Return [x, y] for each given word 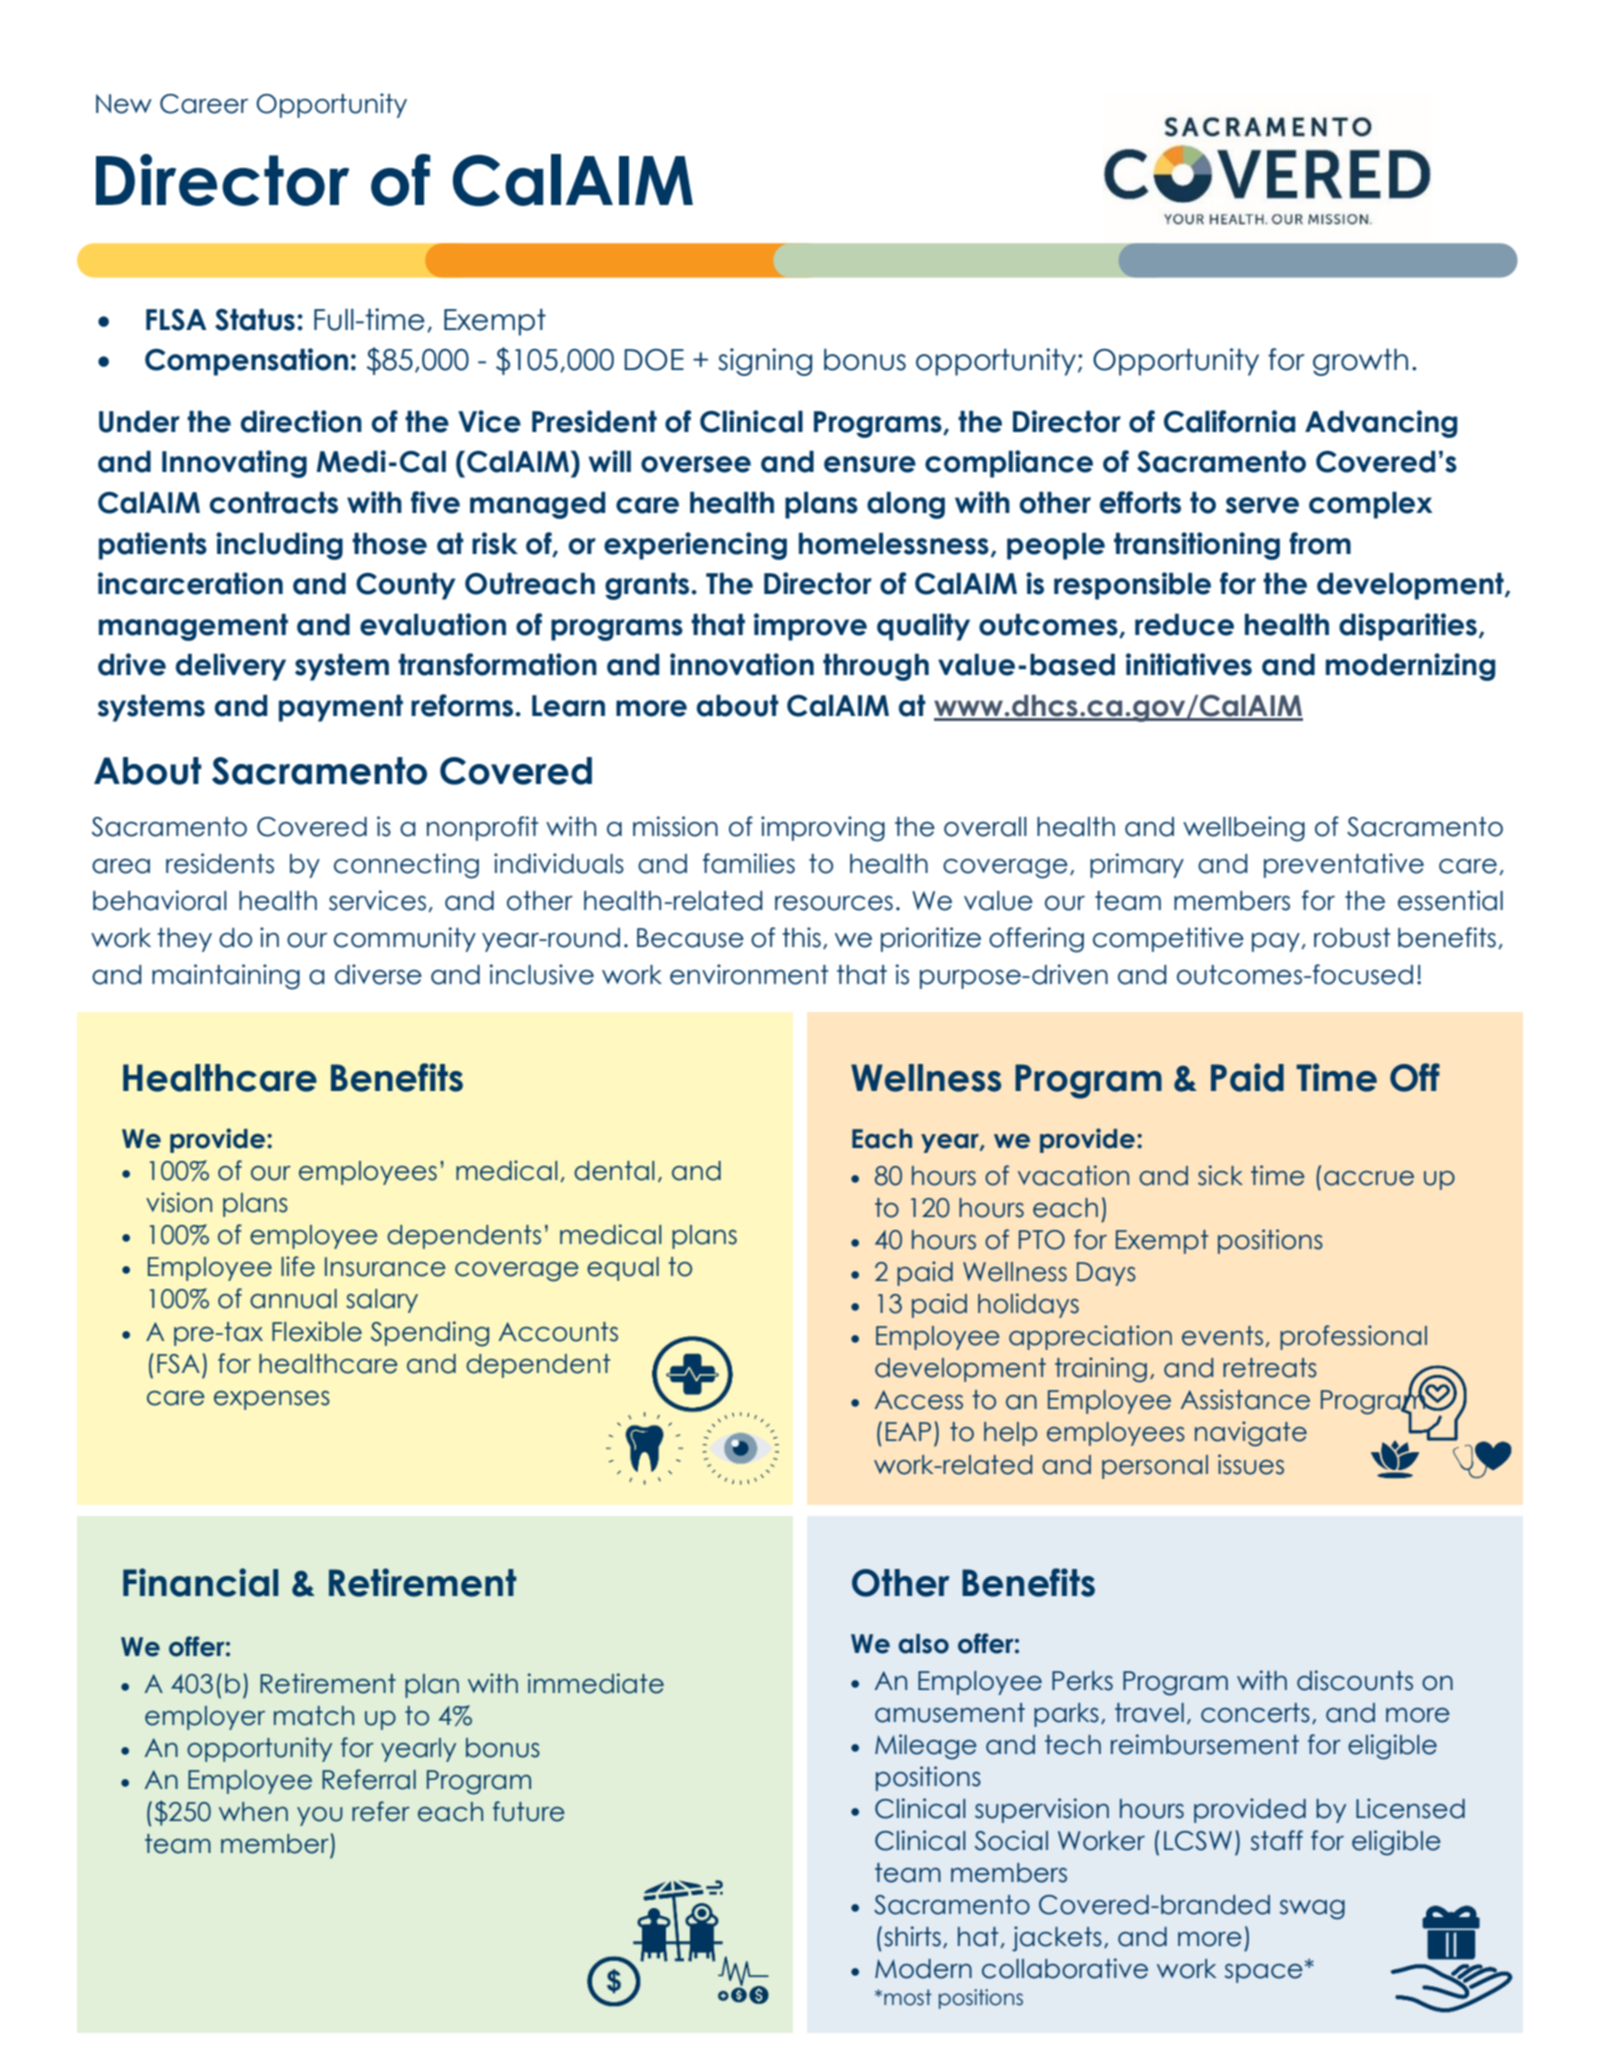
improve [810, 627]
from [1320, 543]
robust [1352, 938]
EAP [908, 1431]
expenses [272, 1400]
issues [1251, 1464]
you [320, 1816]
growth [1360, 362]
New [124, 104]
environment [749, 974]
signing [765, 362]
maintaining [226, 977]
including [279, 546]
